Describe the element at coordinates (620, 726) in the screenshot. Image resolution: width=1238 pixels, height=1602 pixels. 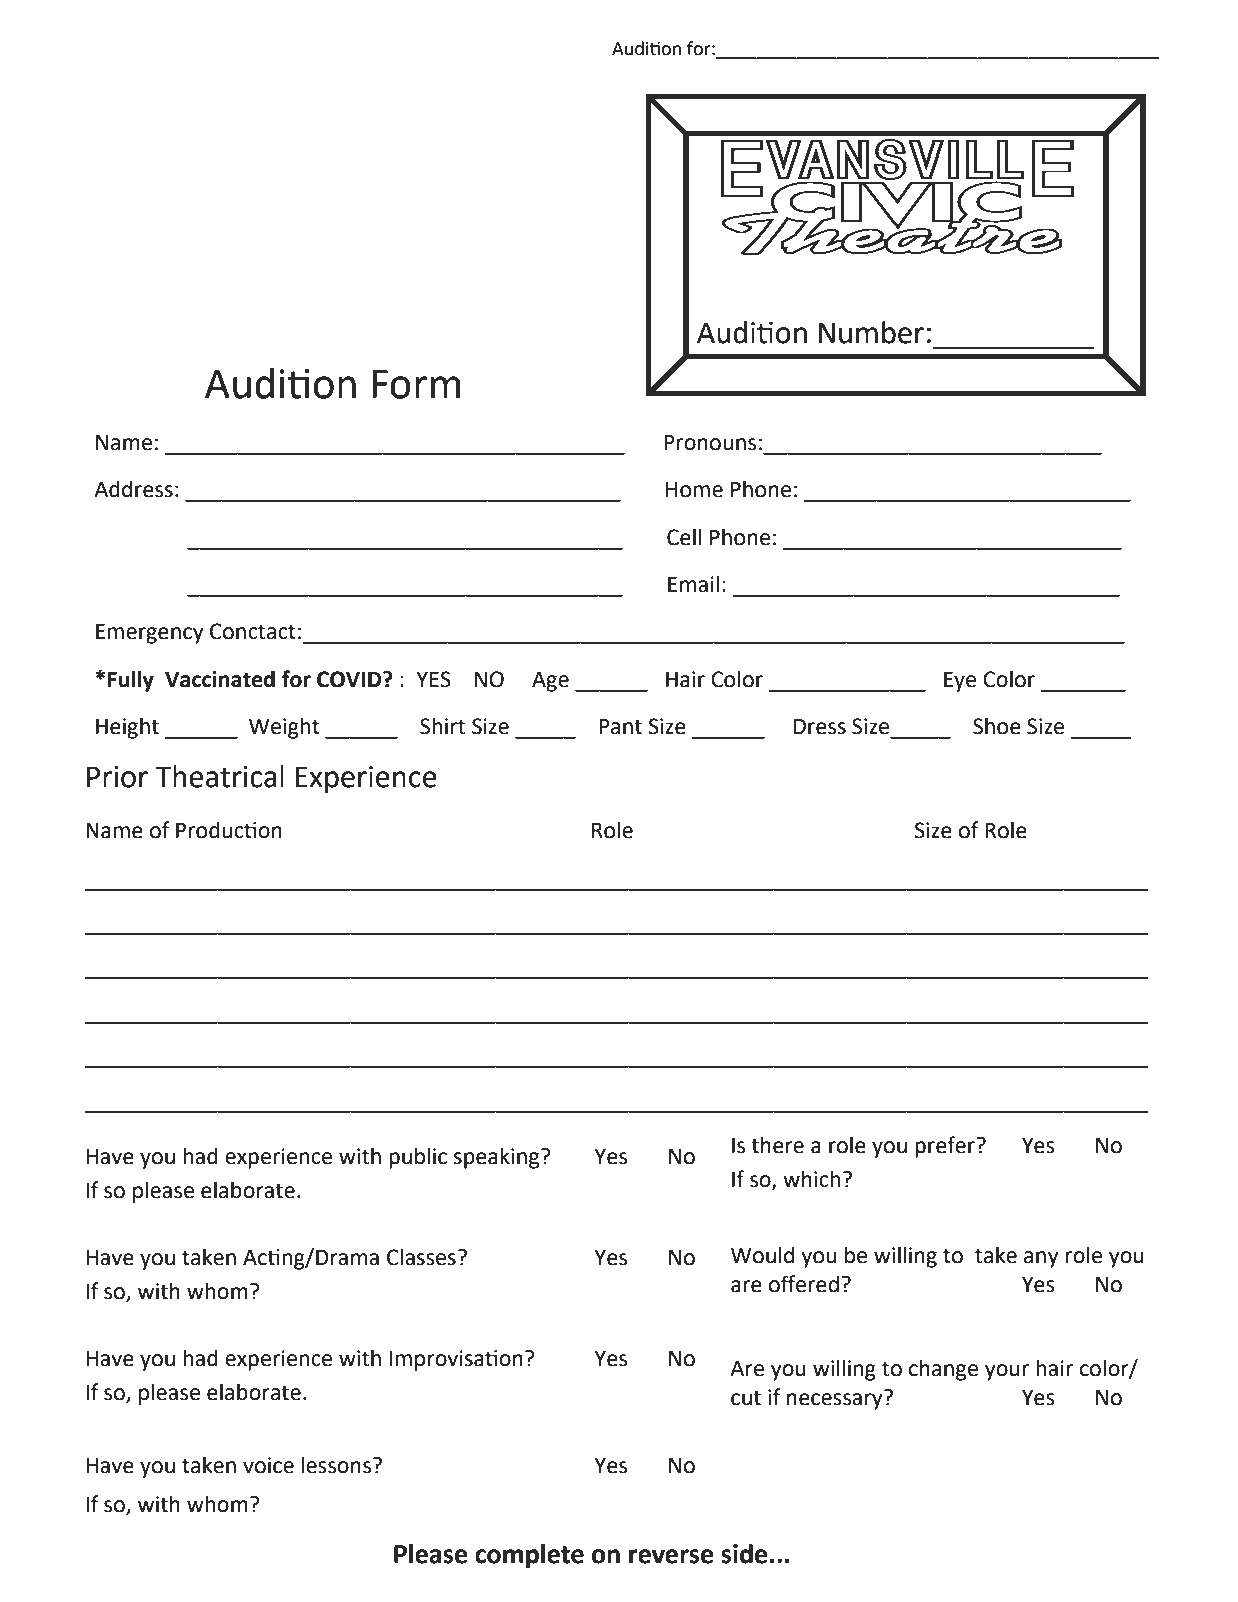
I see `Pant` at that location.
